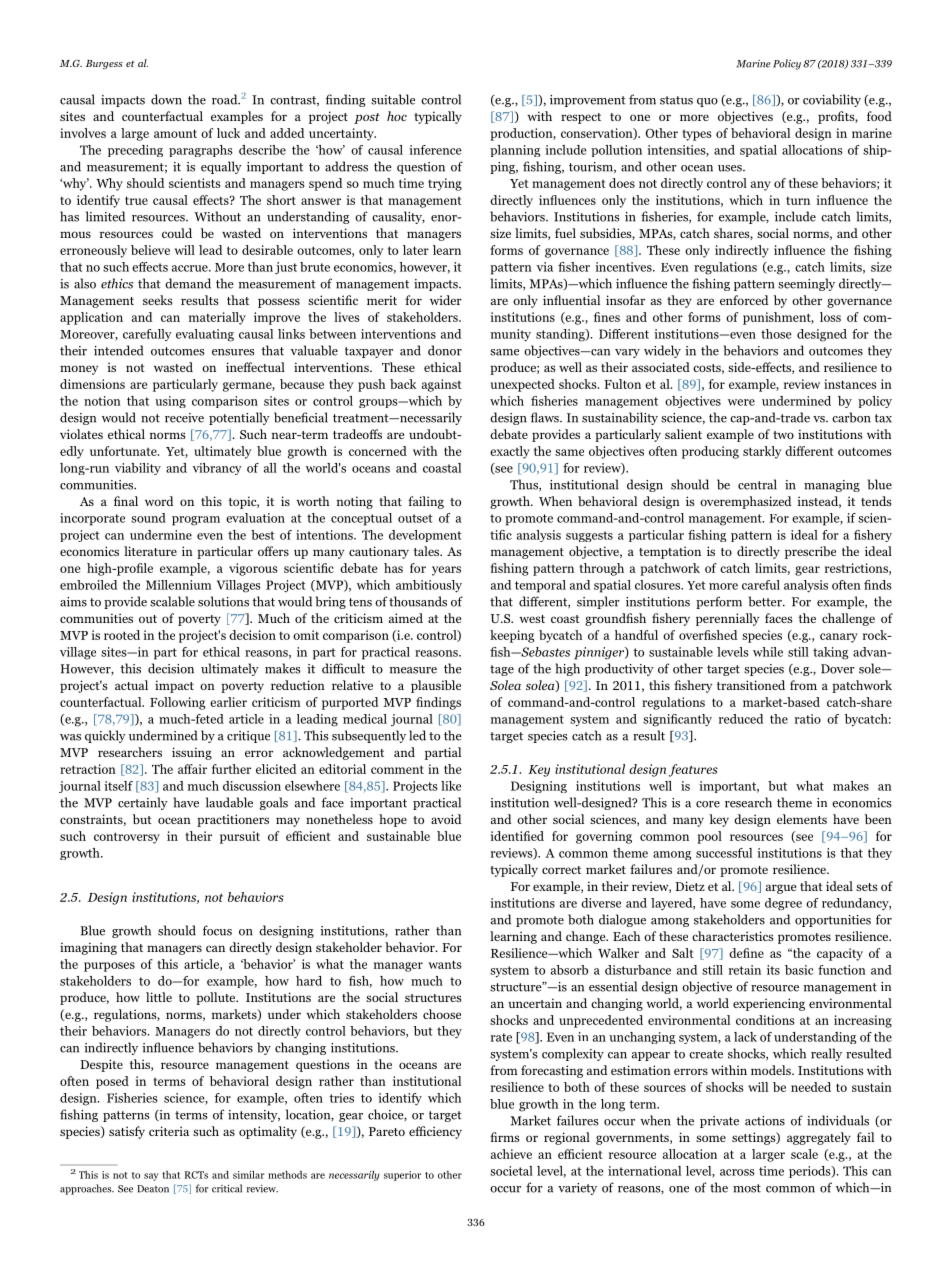  Describe the element at coordinates (511, 1154) in the screenshot. I see `achieve` at that location.
